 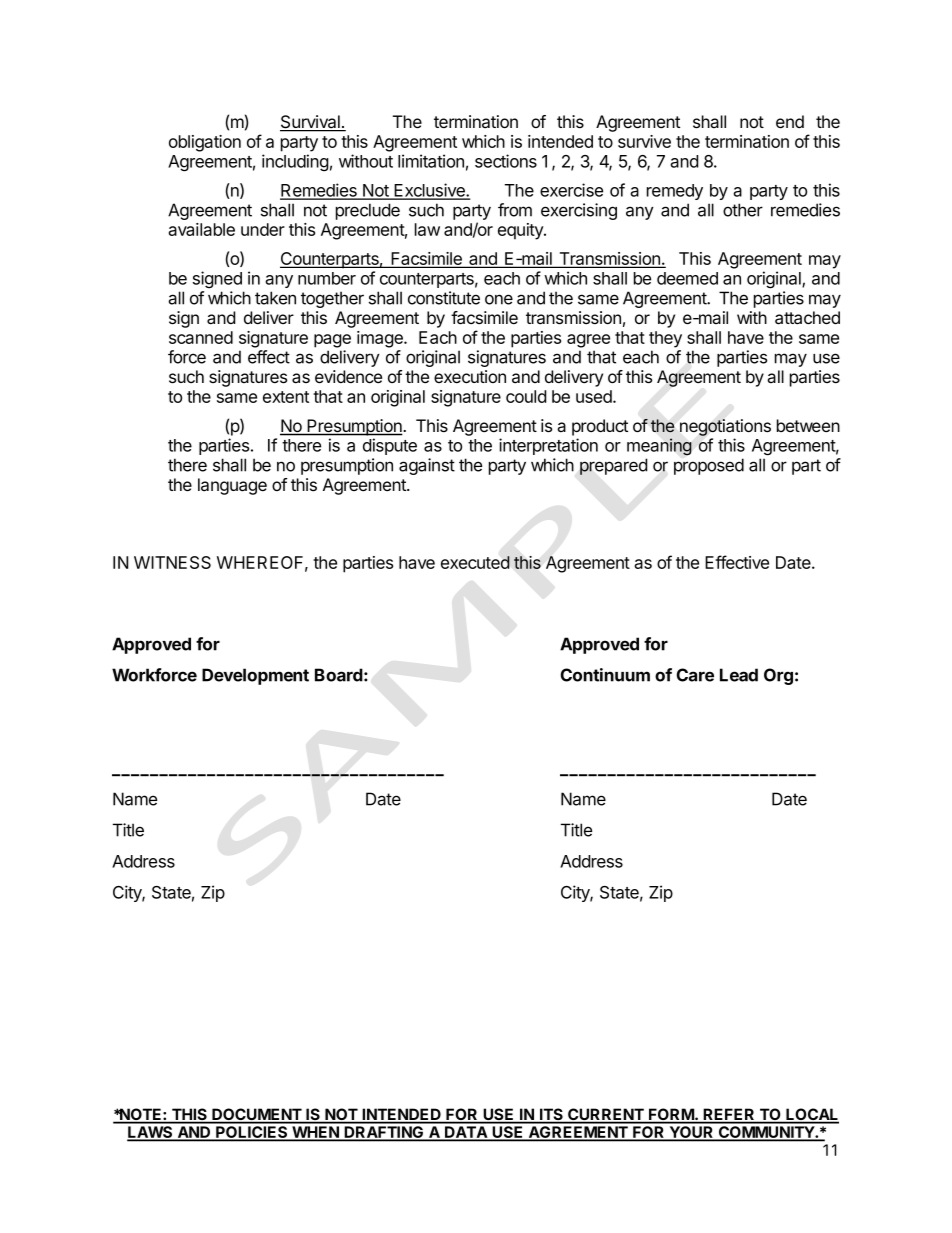 What do you see at coordinates (255, 676) in the screenshot?
I see `Development` at bounding box center [255, 676].
